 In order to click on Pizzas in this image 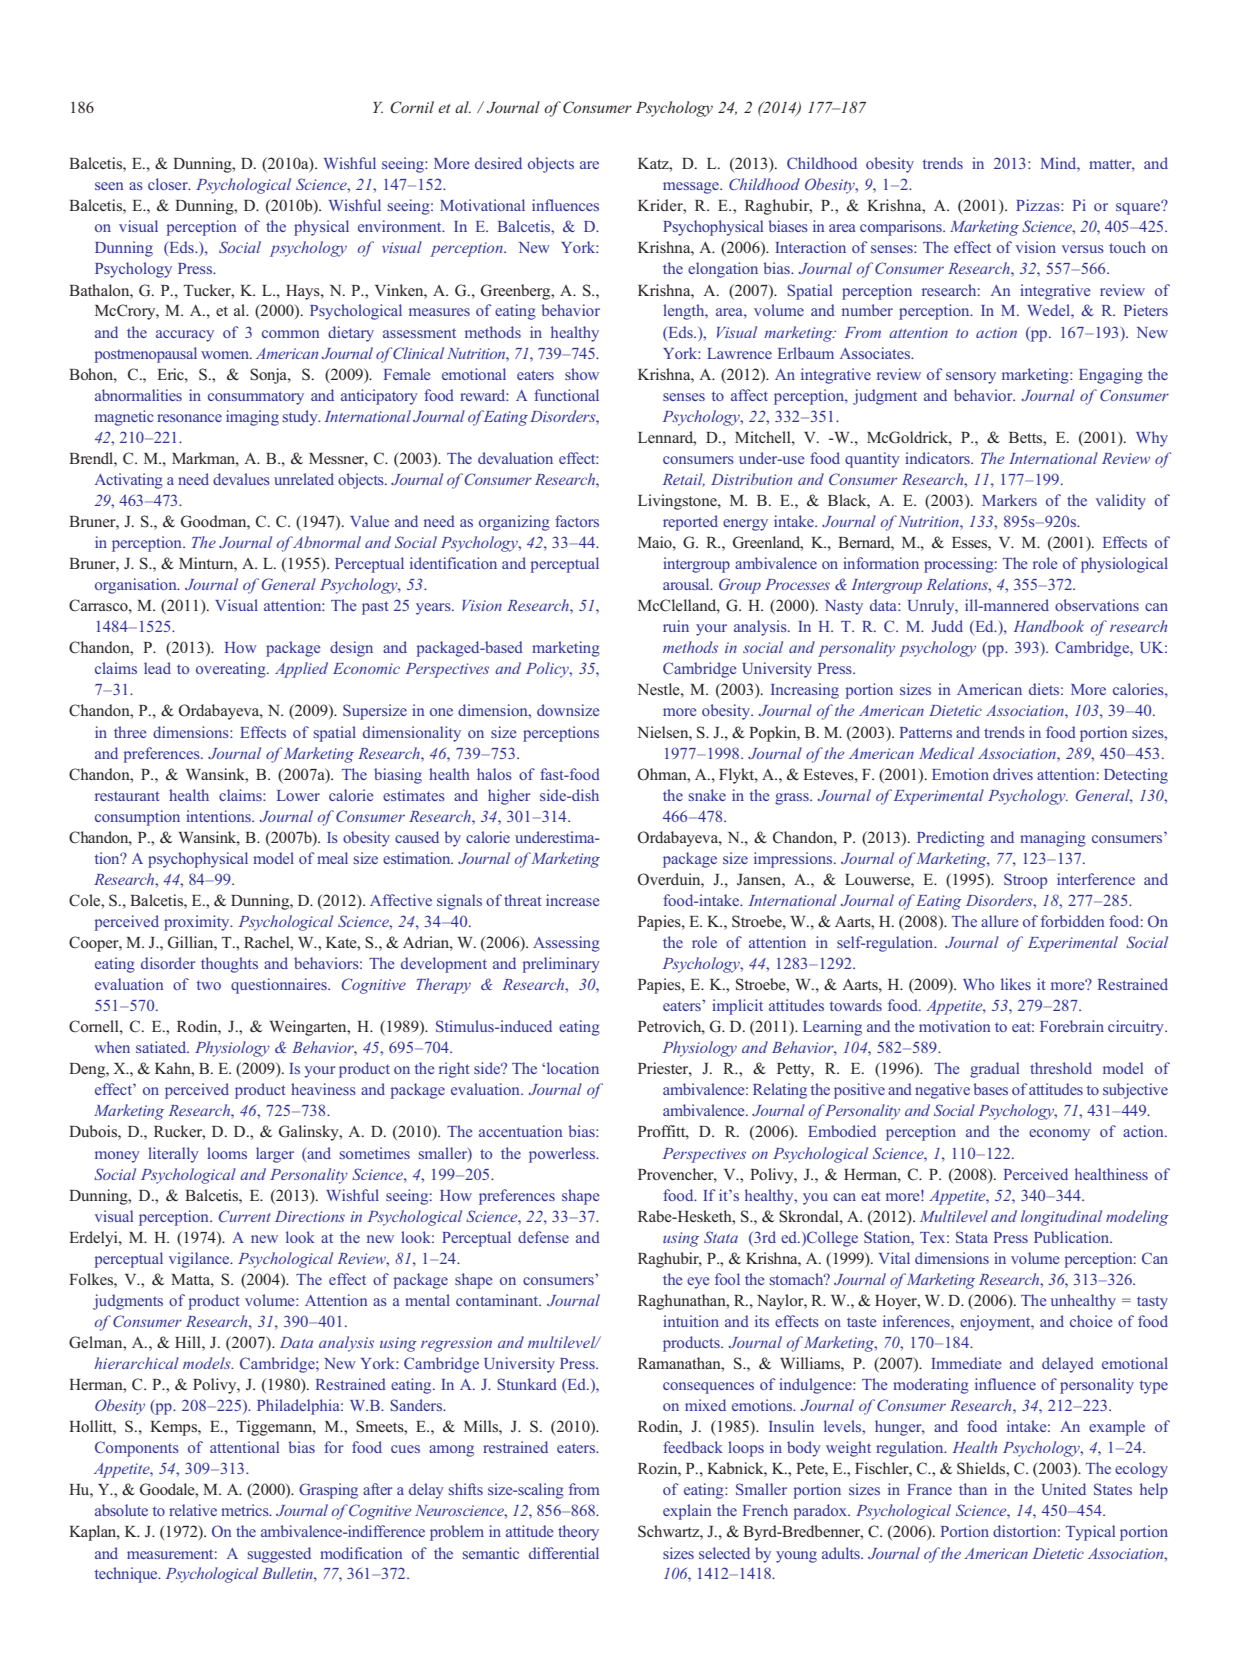, I will do `click(1039, 205)`.
